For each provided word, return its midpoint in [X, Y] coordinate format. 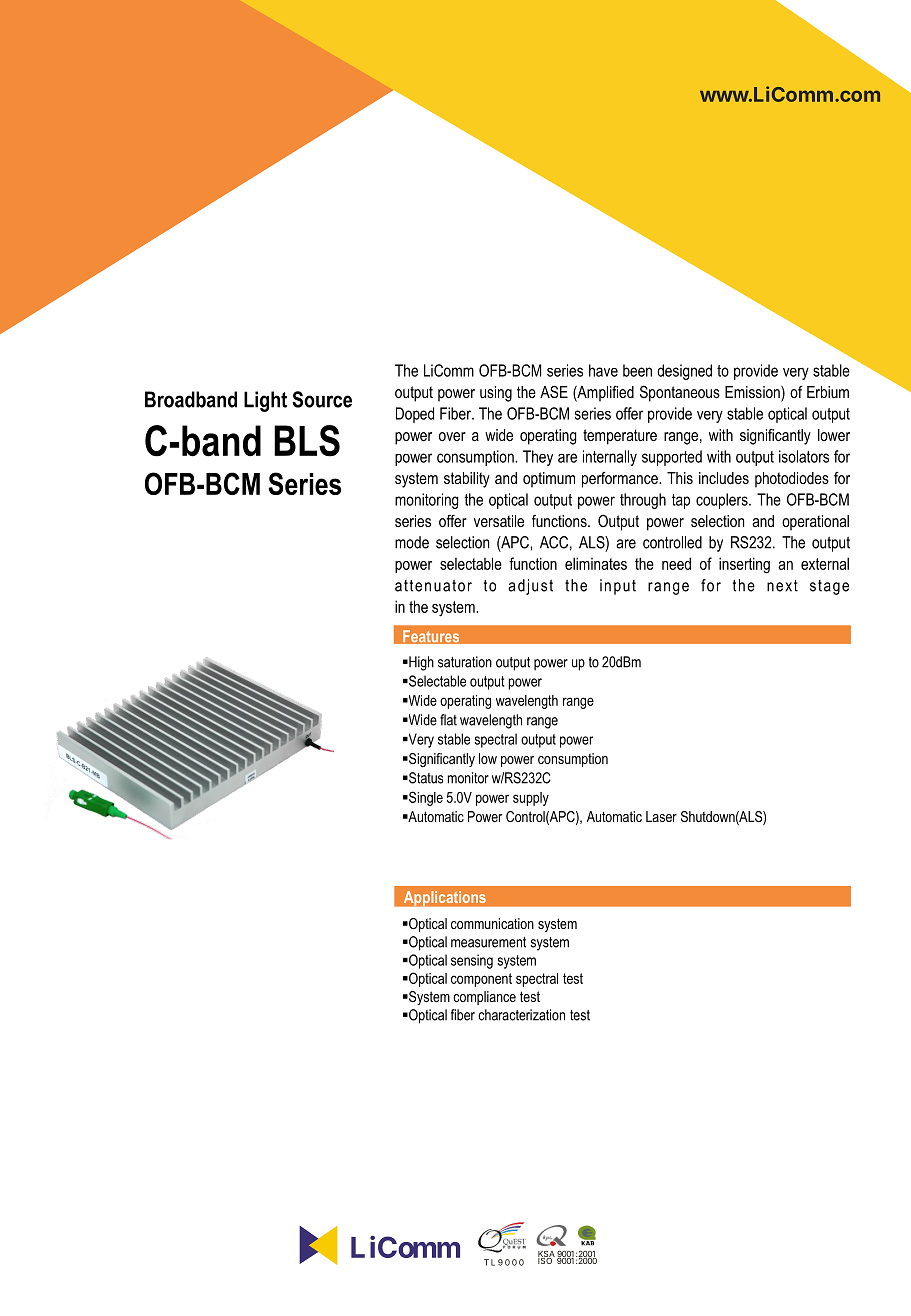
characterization [521, 1015]
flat [448, 720]
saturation [465, 662]
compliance [484, 998]
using [496, 394]
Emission [753, 393]
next [782, 586]
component [481, 980]
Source [322, 399]
